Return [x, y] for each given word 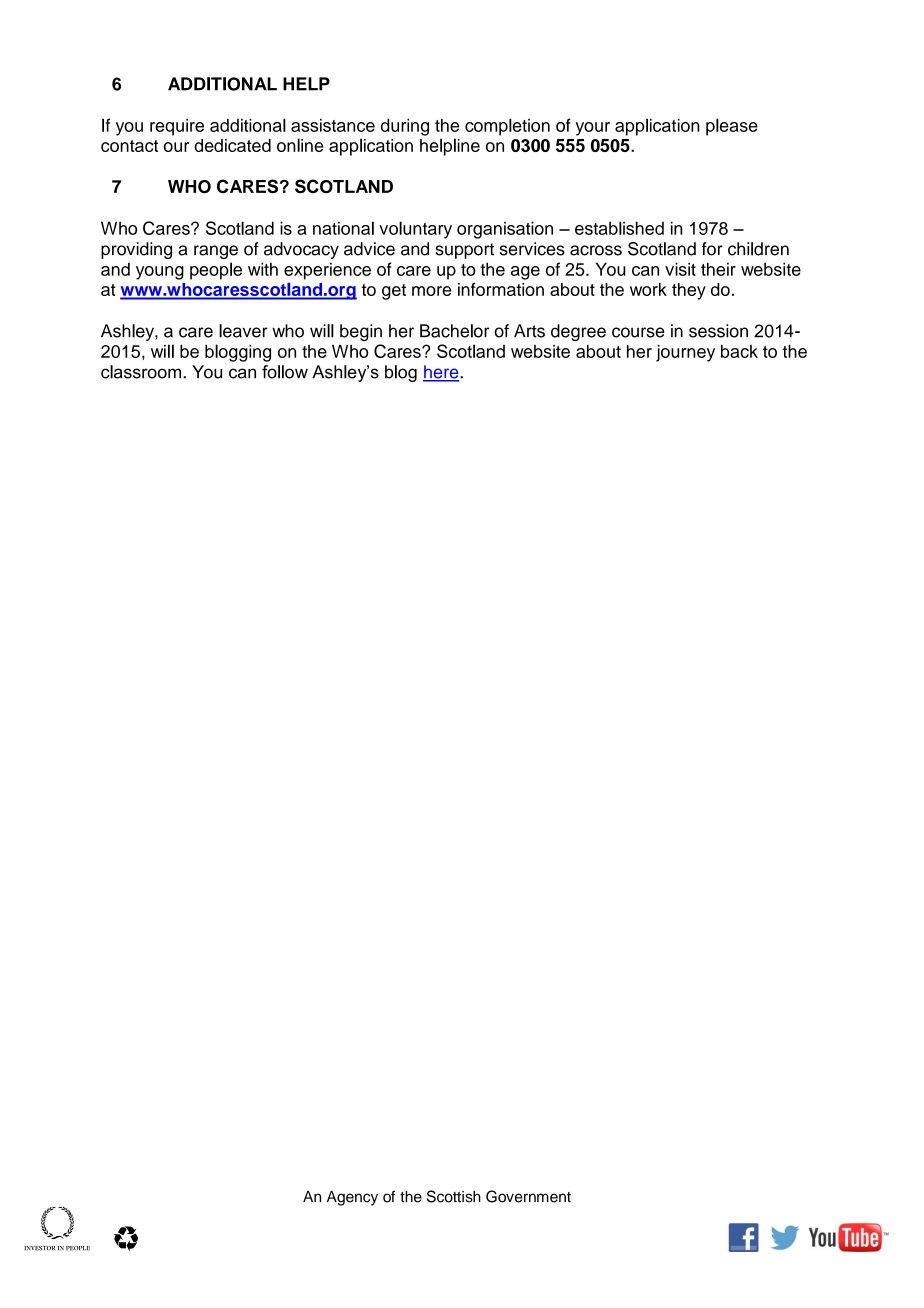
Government [528, 1196]
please [732, 127]
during [405, 127]
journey [685, 353]
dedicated [232, 145]
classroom [142, 372]
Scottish [454, 1196]
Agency [352, 1198]
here [442, 373]
